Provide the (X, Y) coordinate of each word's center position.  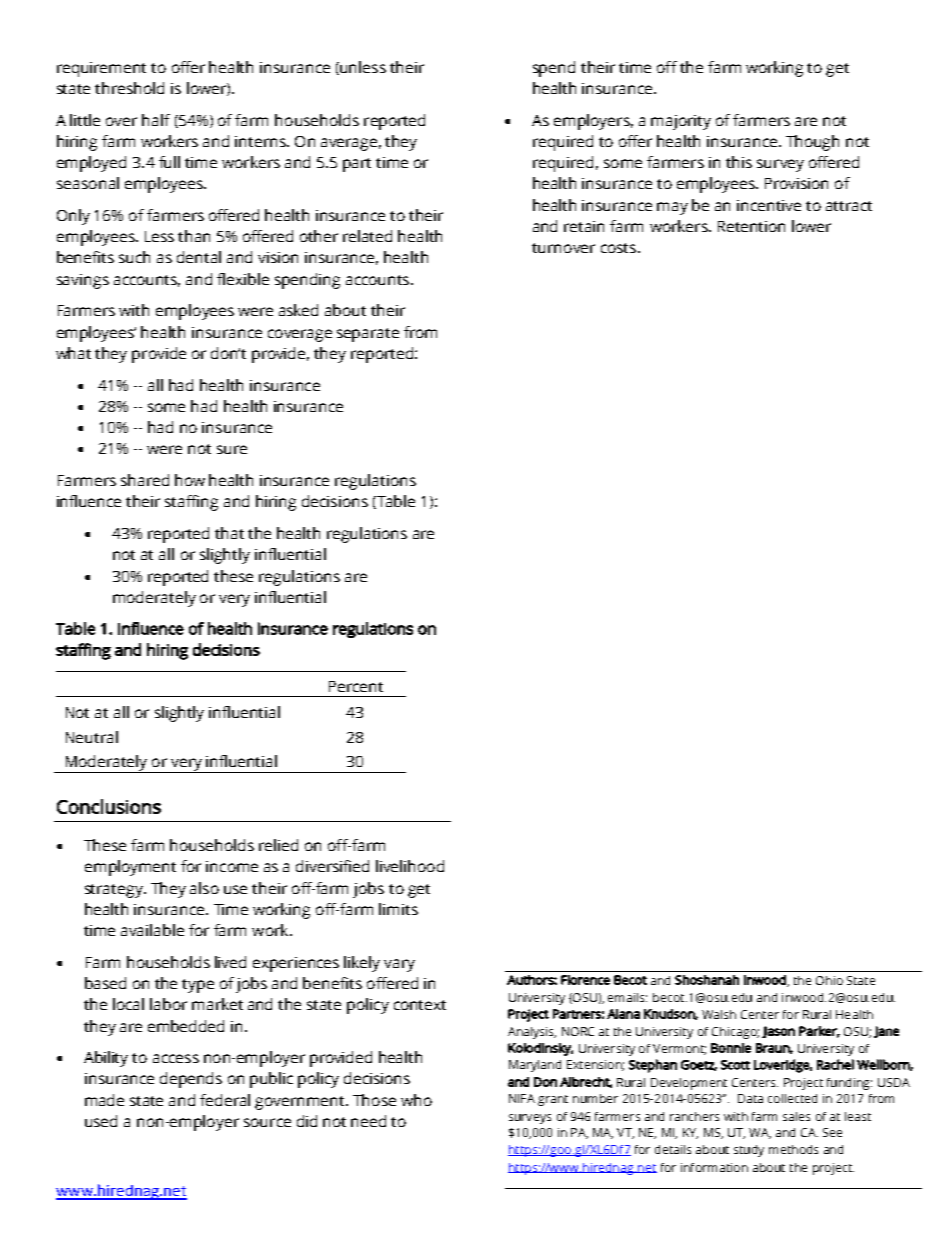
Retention (751, 226)
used (101, 1121)
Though (812, 143)
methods (793, 1149)
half (156, 120)
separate (368, 335)
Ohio (829, 980)
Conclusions (109, 806)
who (416, 1100)
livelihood (410, 866)
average (349, 144)
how (190, 480)
